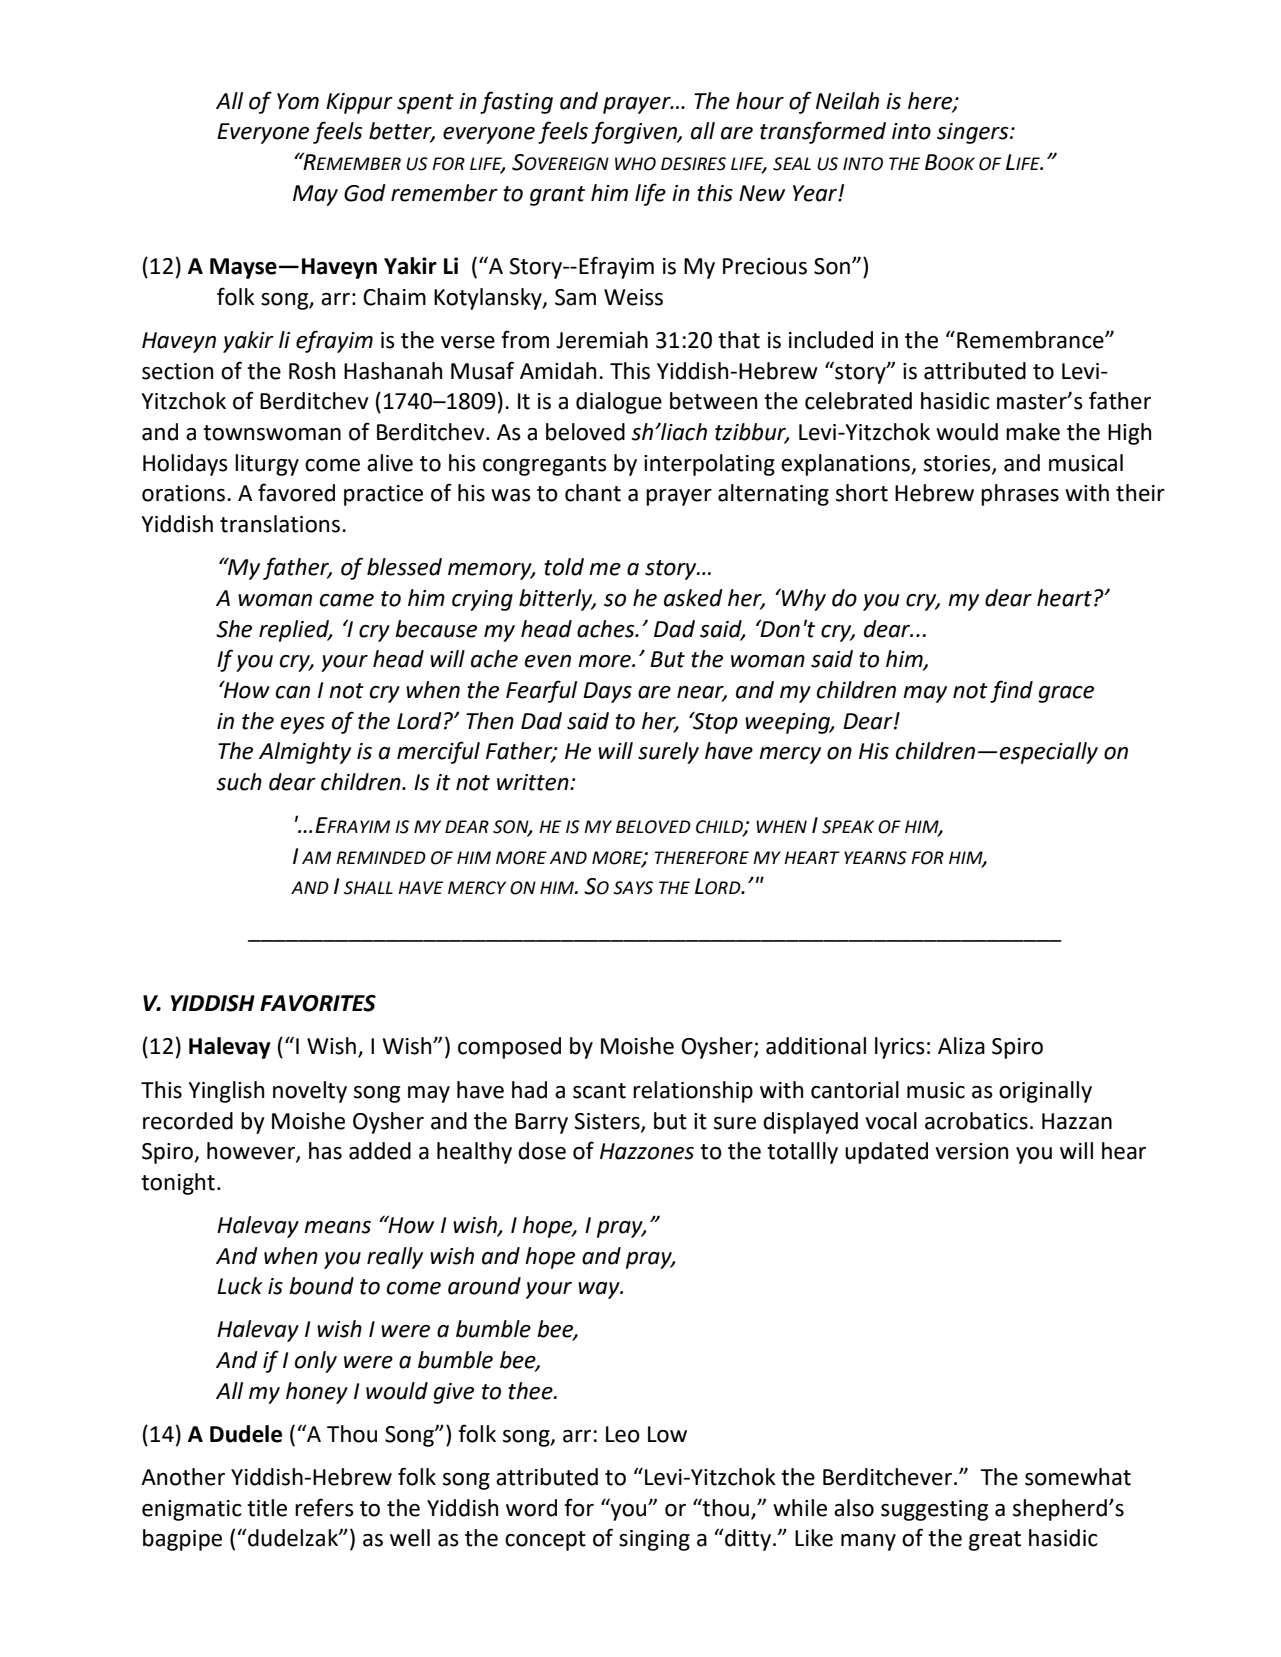 This screenshot has height=1657, width=1281. Describe the element at coordinates (239, 782) in the screenshot. I see `such` at that location.
